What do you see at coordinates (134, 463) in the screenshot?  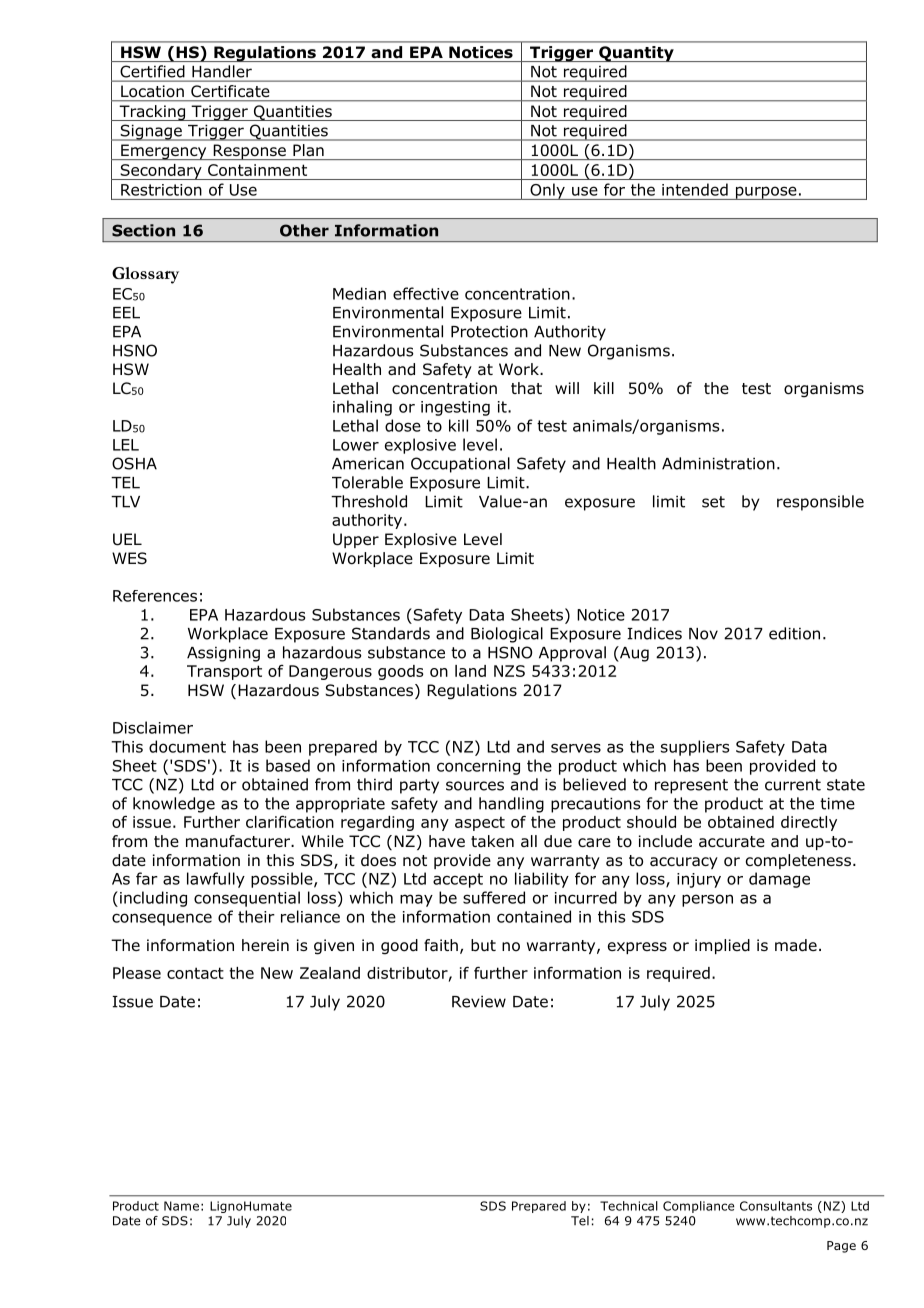 I see `OSHA` at bounding box center [134, 463].
